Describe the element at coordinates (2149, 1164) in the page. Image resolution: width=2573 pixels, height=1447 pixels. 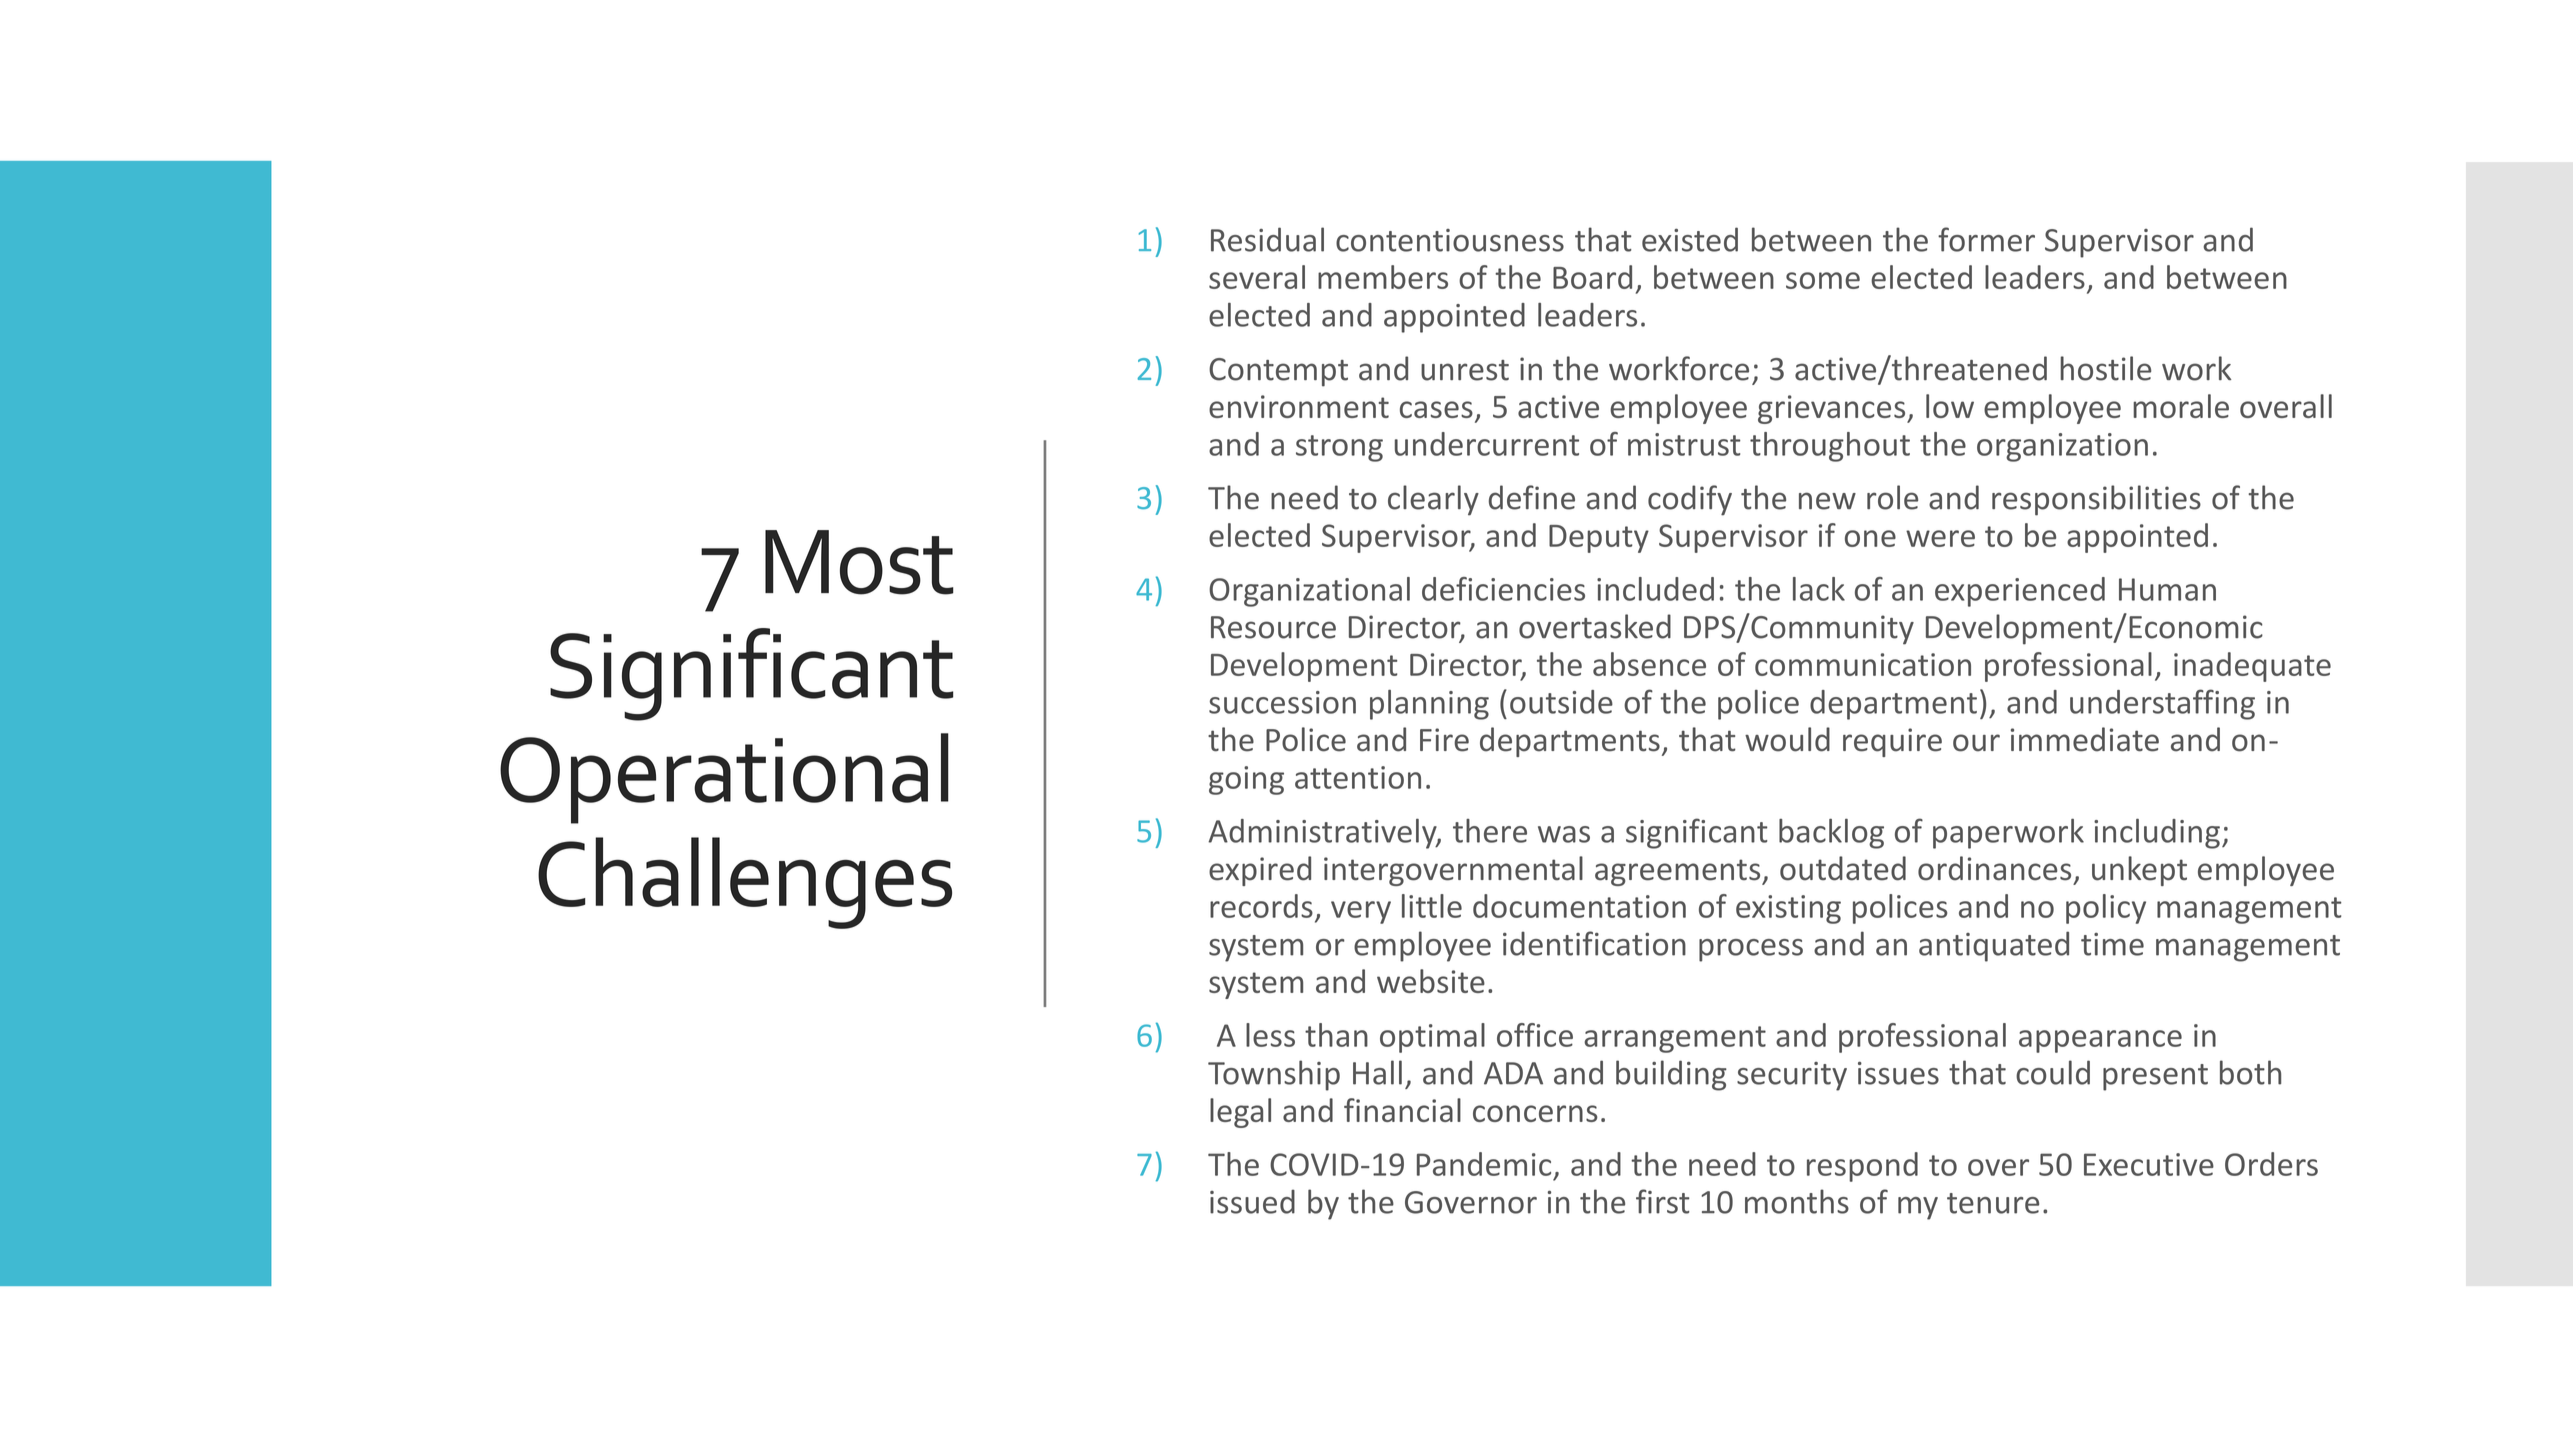
I see `Executive` at that location.
